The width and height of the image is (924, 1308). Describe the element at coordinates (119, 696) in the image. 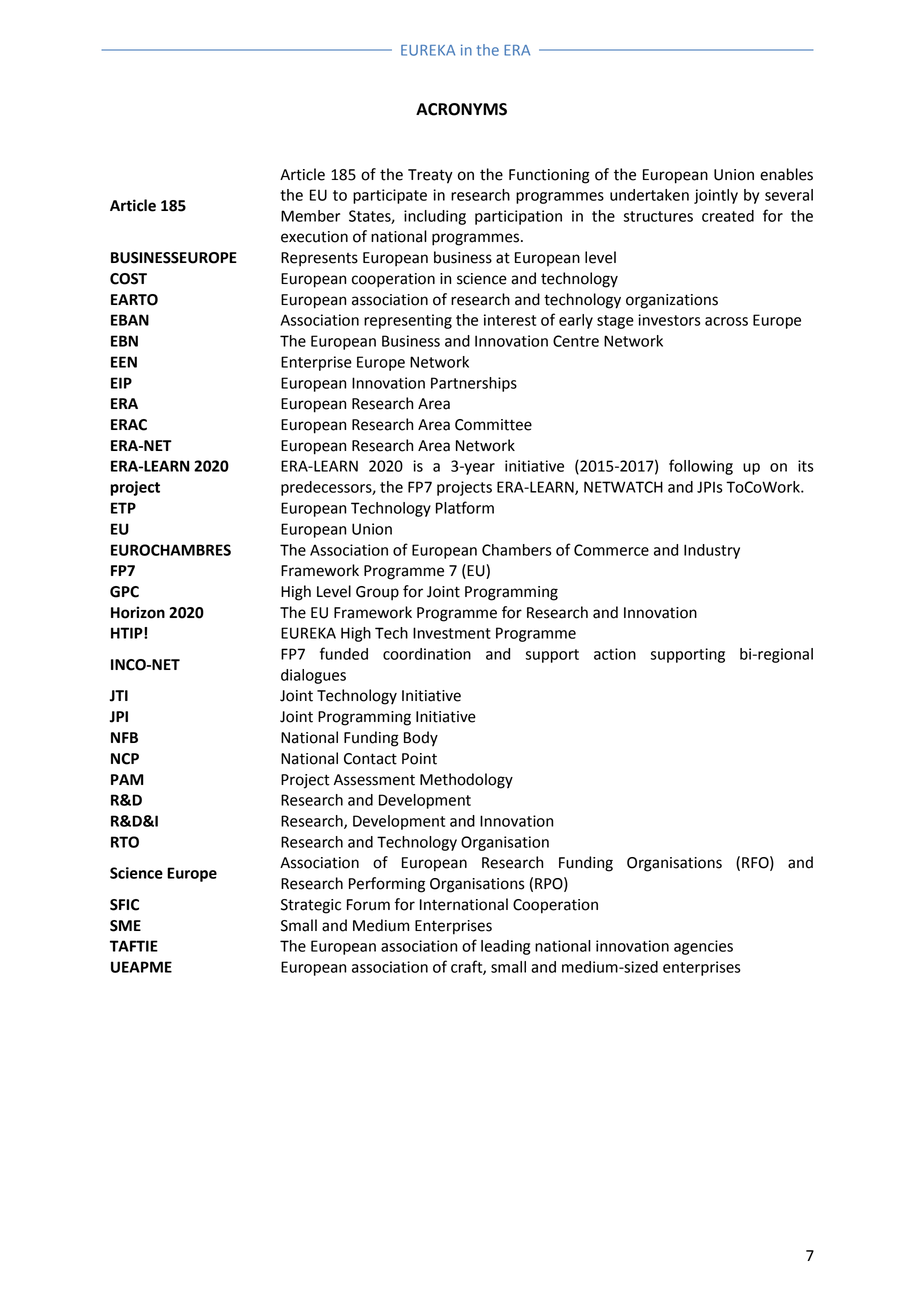

I see `JTI` at that location.
